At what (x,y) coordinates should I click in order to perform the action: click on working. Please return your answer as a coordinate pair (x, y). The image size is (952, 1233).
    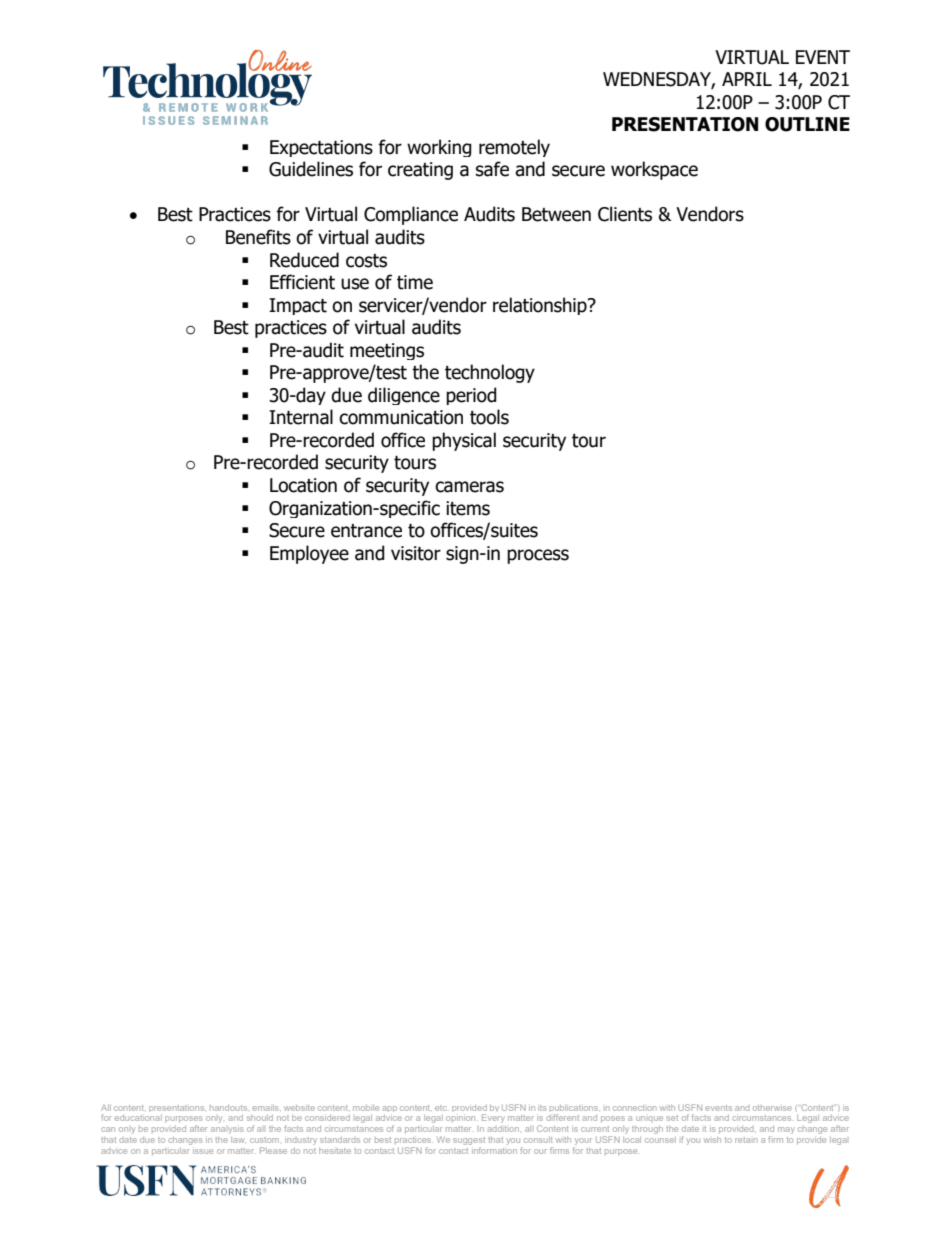
    Looking at the image, I should click on (439, 148).
